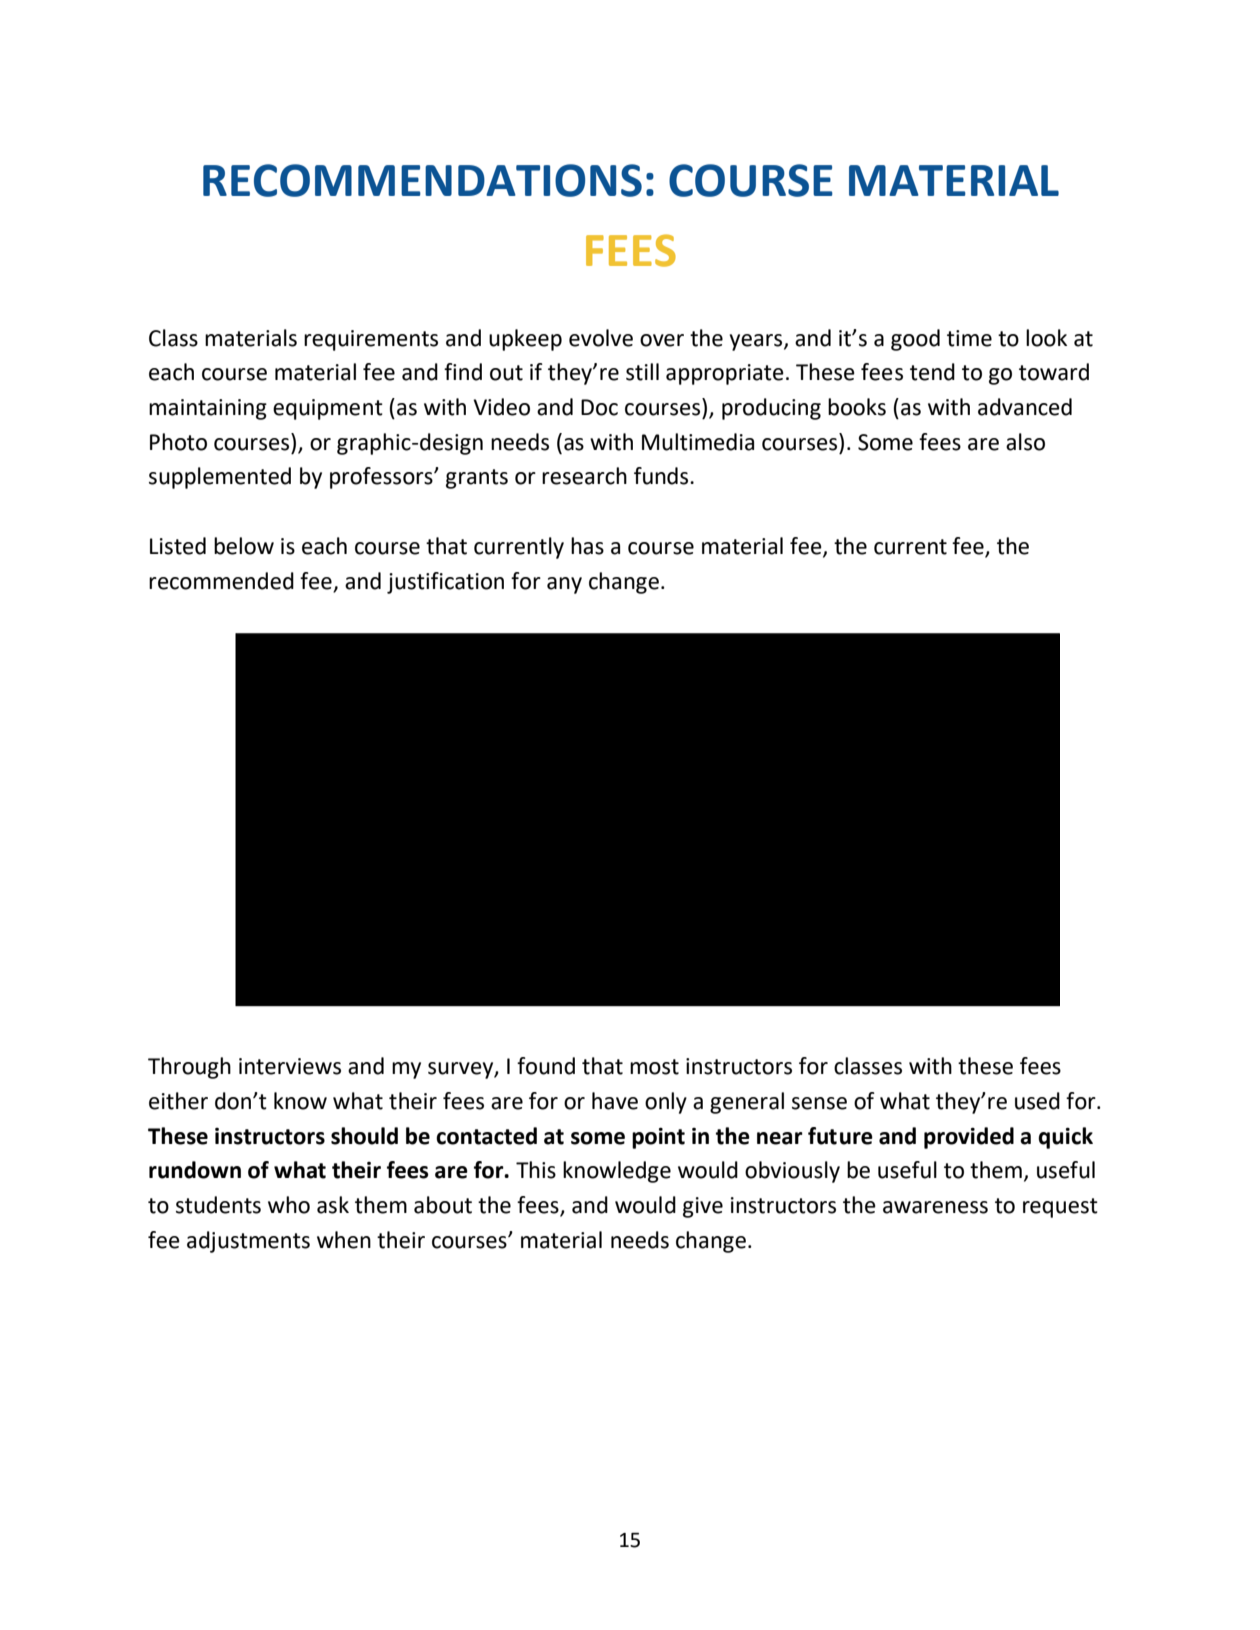 The image size is (1260, 1630). What do you see at coordinates (221, 581) in the screenshot?
I see `recommended` at bounding box center [221, 581].
